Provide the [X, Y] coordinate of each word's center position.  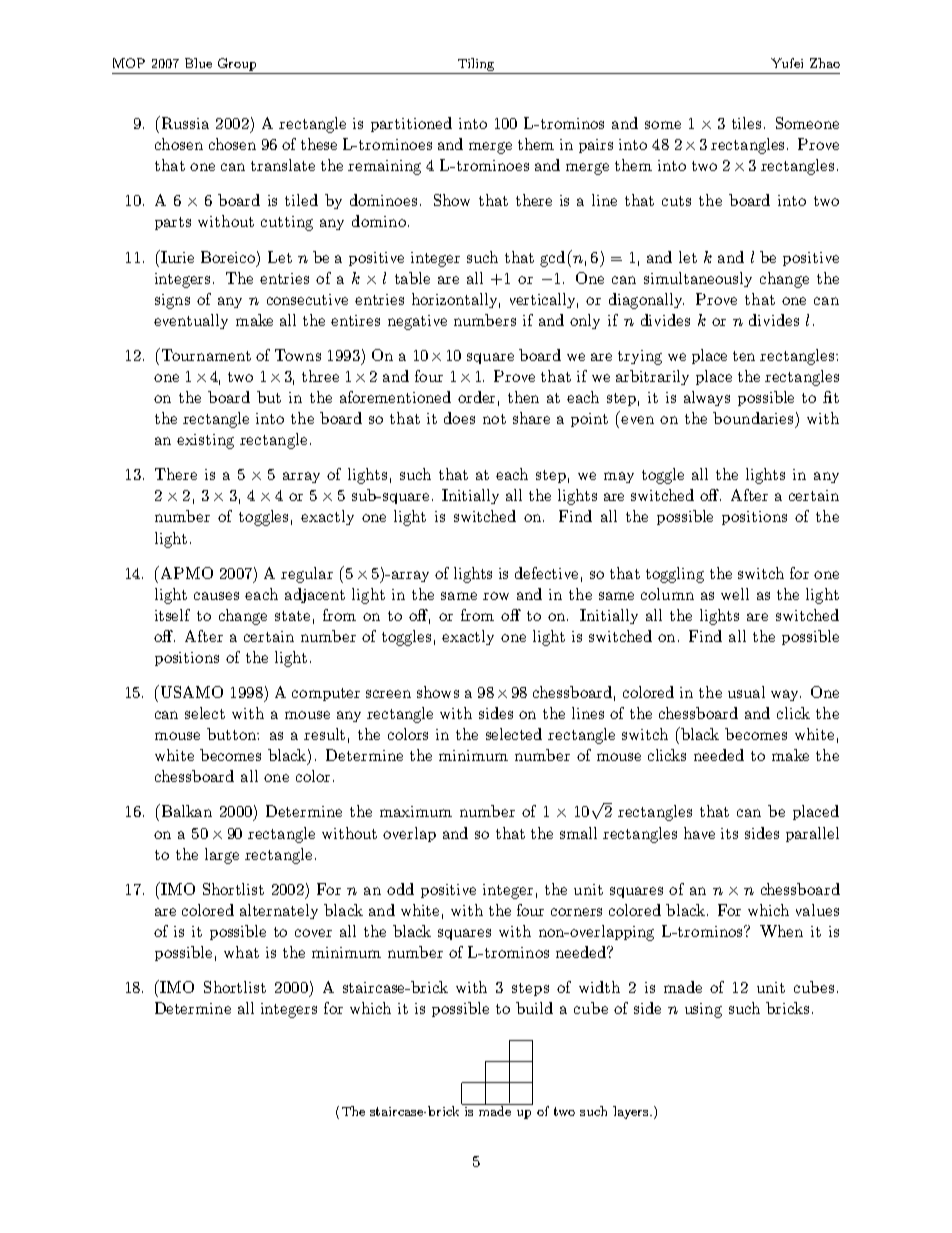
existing [205, 441]
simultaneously [698, 279]
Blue [198, 63]
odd [400, 889]
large [222, 856]
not [494, 419]
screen [388, 694]
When [781, 931]
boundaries [753, 418]
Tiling [476, 66]
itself [172, 615]
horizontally [456, 300]
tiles [746, 123]
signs [172, 301]
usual [746, 692]
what [241, 952]
